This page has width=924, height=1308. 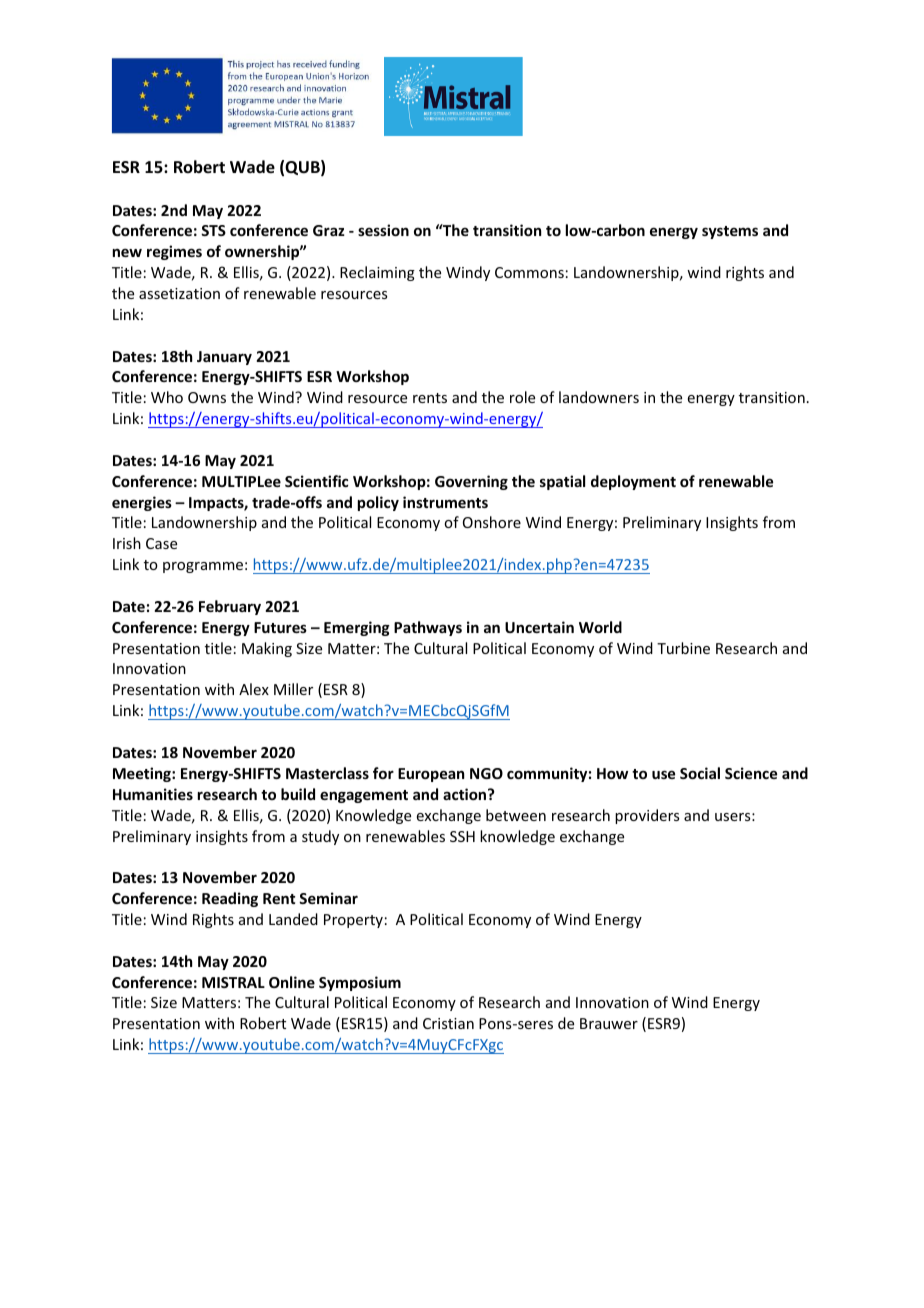 I want to click on providers, so click(x=647, y=816).
